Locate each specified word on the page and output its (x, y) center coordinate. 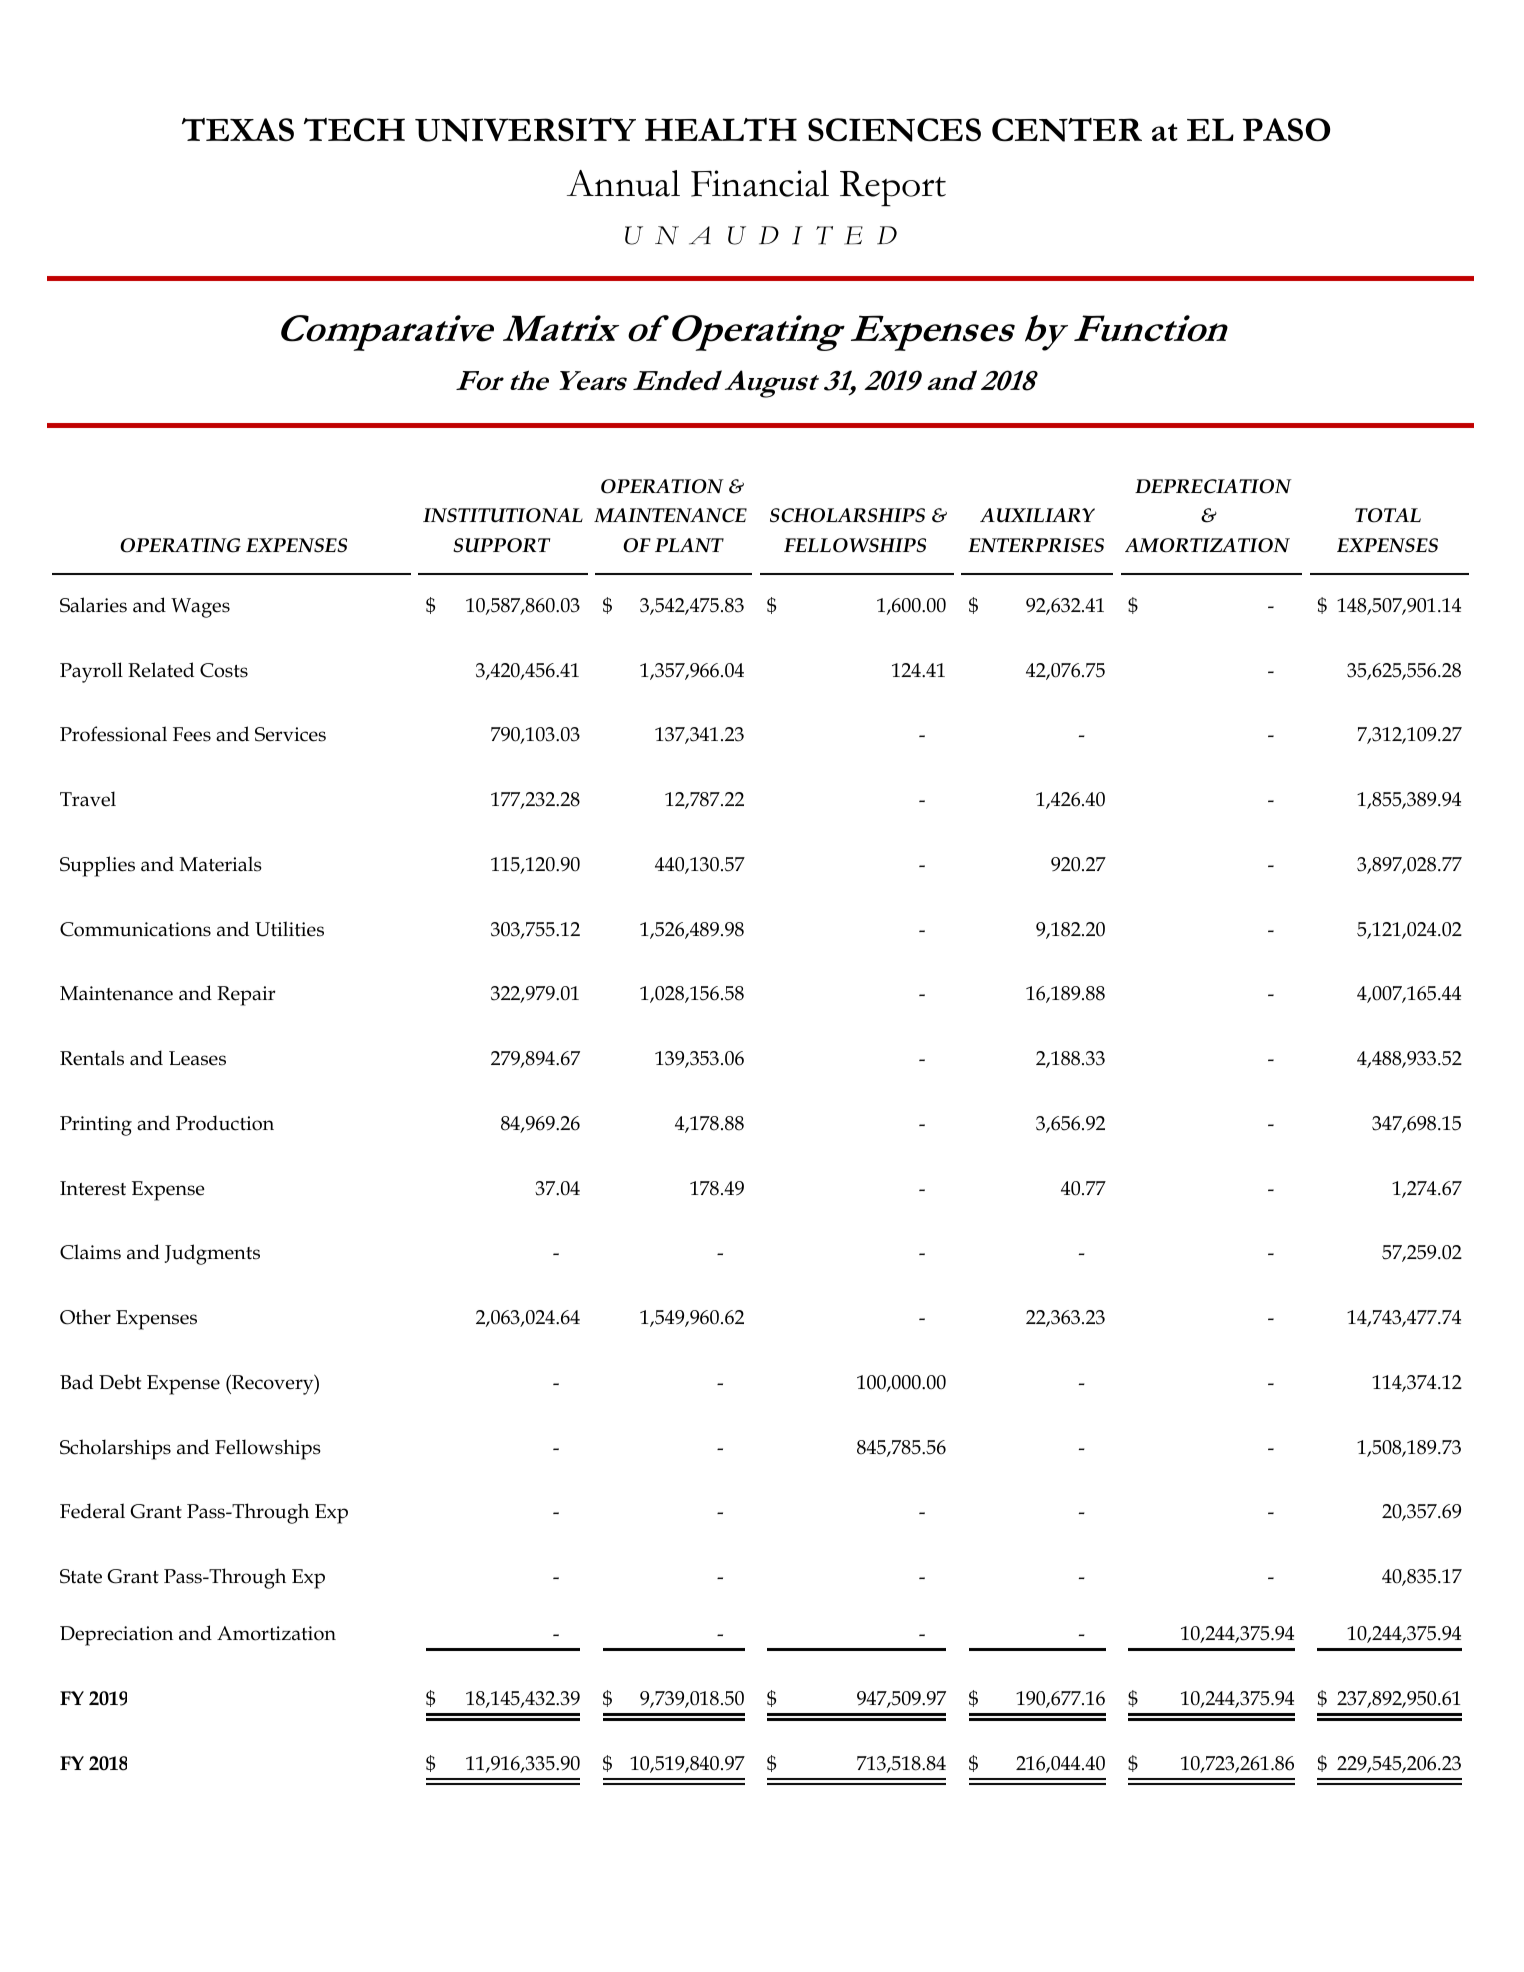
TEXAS (238, 130)
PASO (1286, 130)
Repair (246, 996)
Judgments (212, 1254)
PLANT (689, 545)
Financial (760, 183)
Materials (221, 864)
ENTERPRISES (1036, 545)
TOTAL (1388, 515)
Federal (92, 1511)
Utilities (289, 929)
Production (225, 1123)
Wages (200, 608)
